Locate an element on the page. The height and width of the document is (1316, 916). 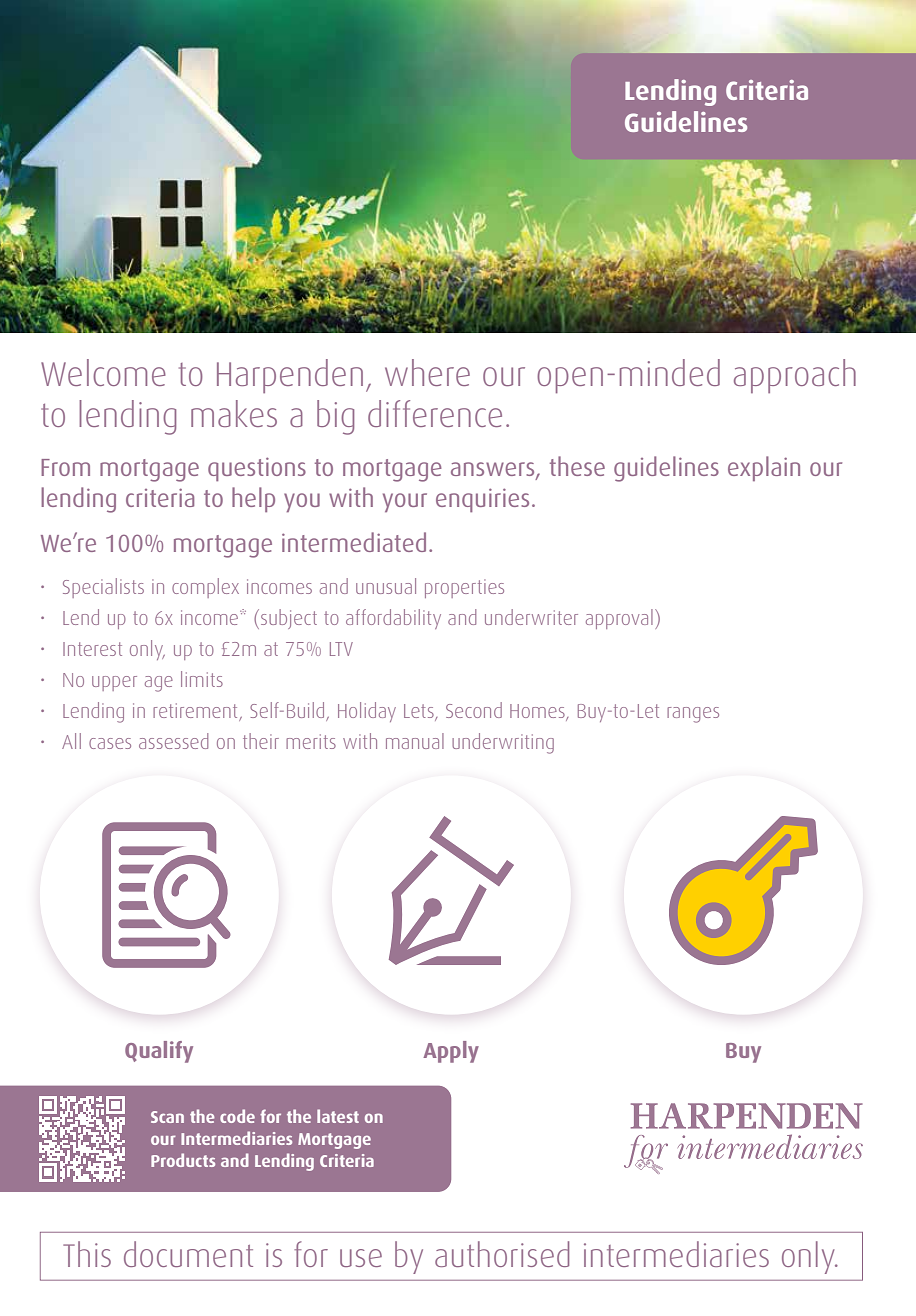
Qualify is located at coordinates (159, 1052).
